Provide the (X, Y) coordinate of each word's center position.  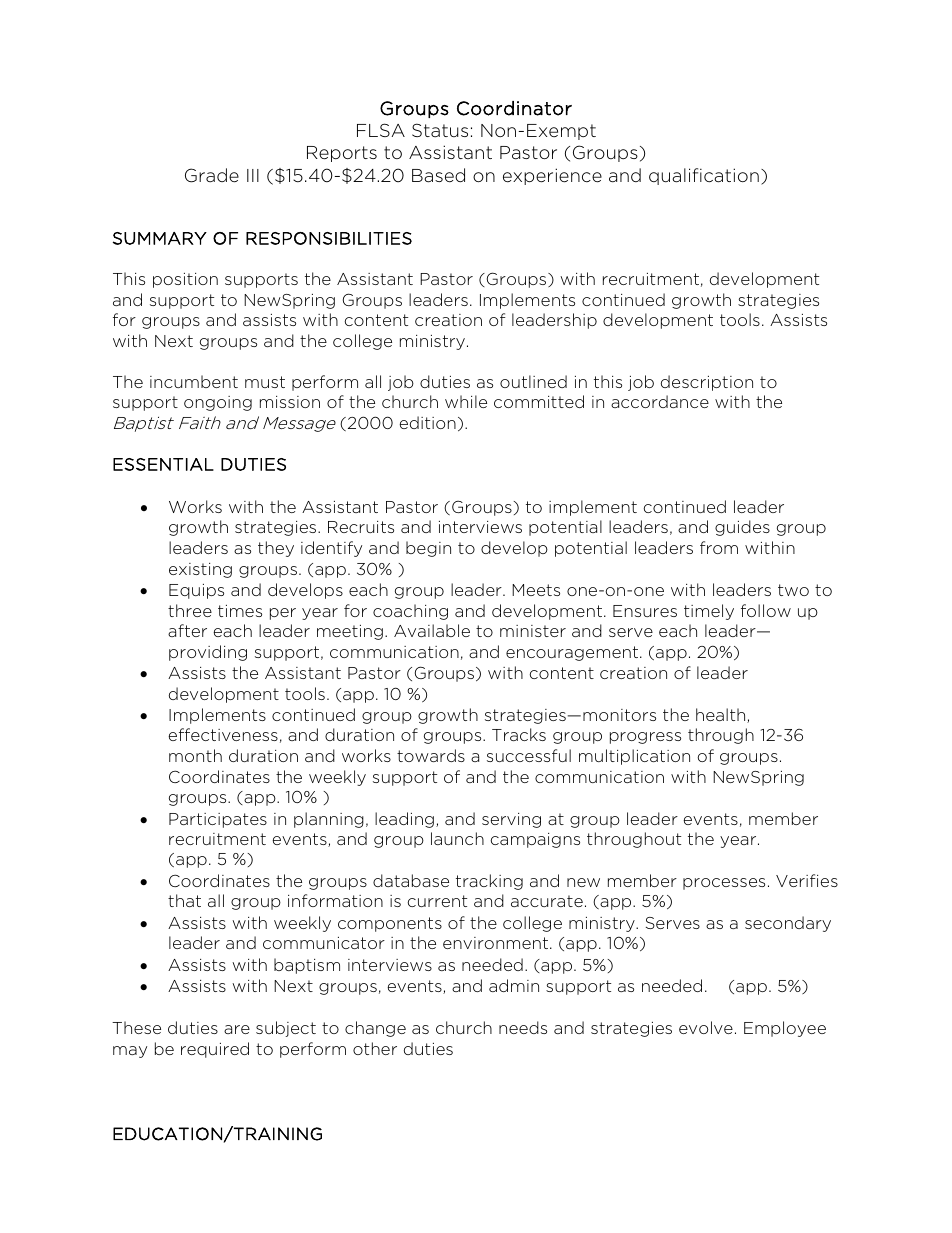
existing (200, 570)
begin (428, 549)
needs (523, 1027)
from (719, 547)
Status (440, 130)
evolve (706, 1027)
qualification (704, 176)
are (237, 1029)
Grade (212, 175)
